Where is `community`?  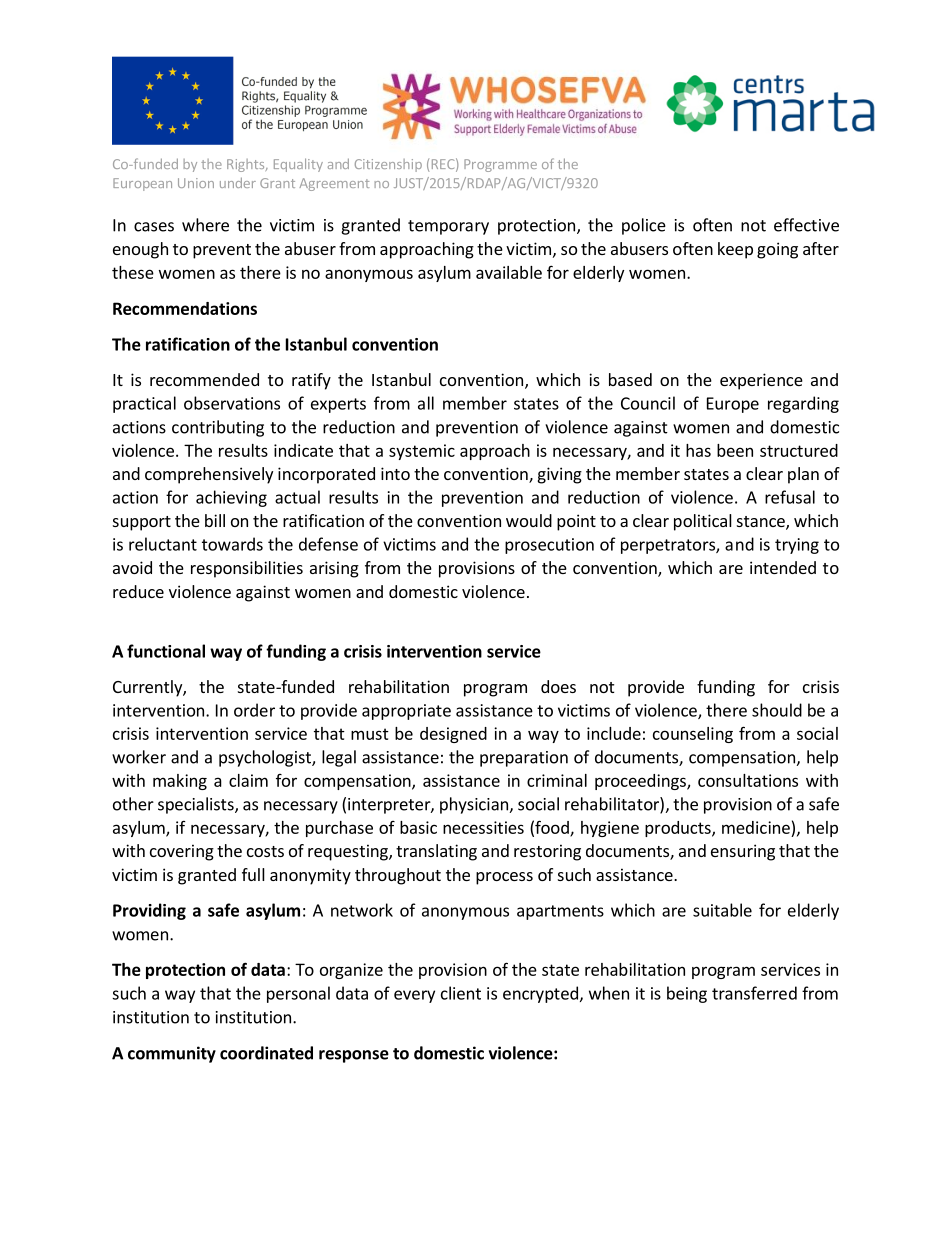 community is located at coordinates (172, 1054).
